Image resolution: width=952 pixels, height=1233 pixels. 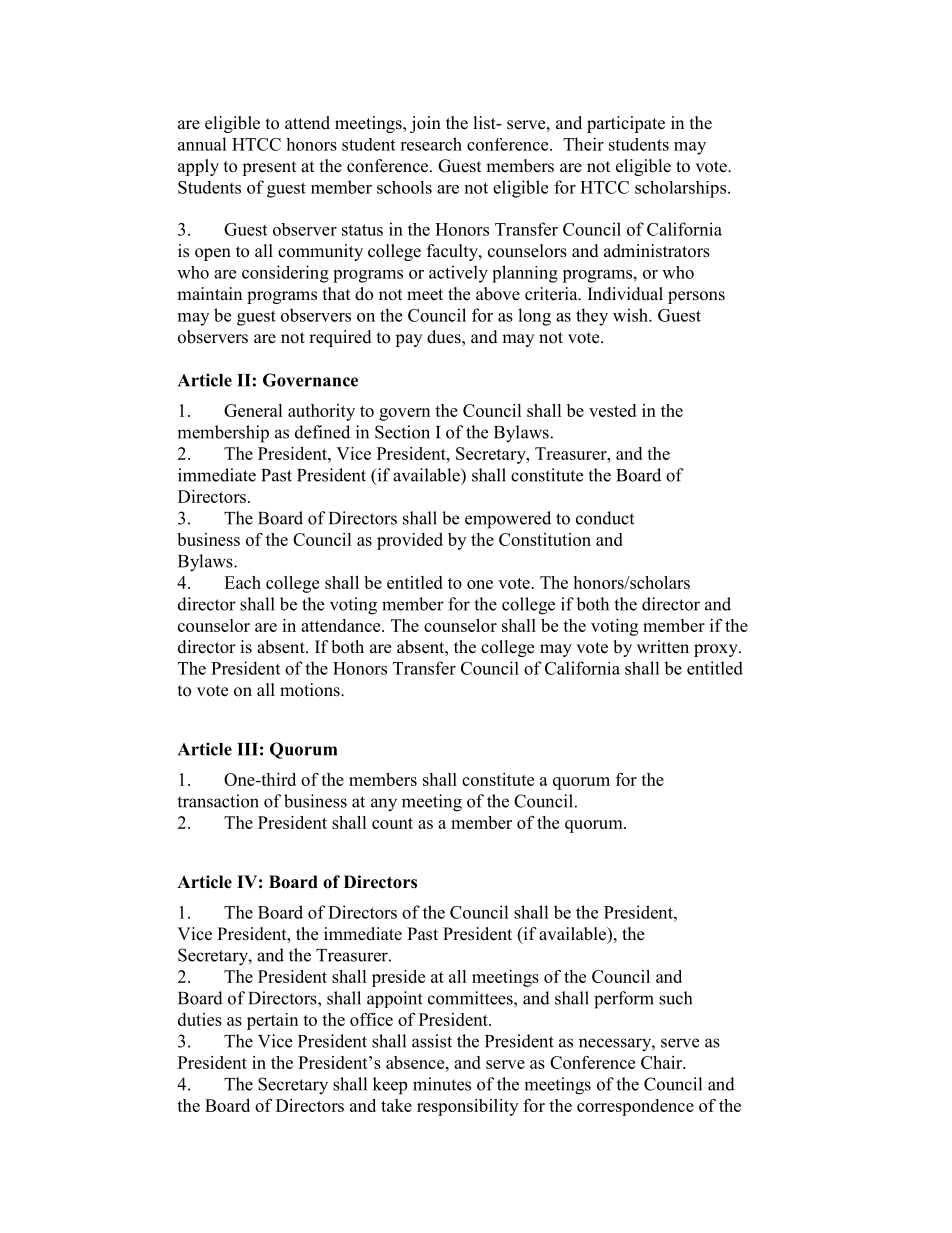 What do you see at coordinates (402, 432) in the page?
I see `Section` at bounding box center [402, 432].
